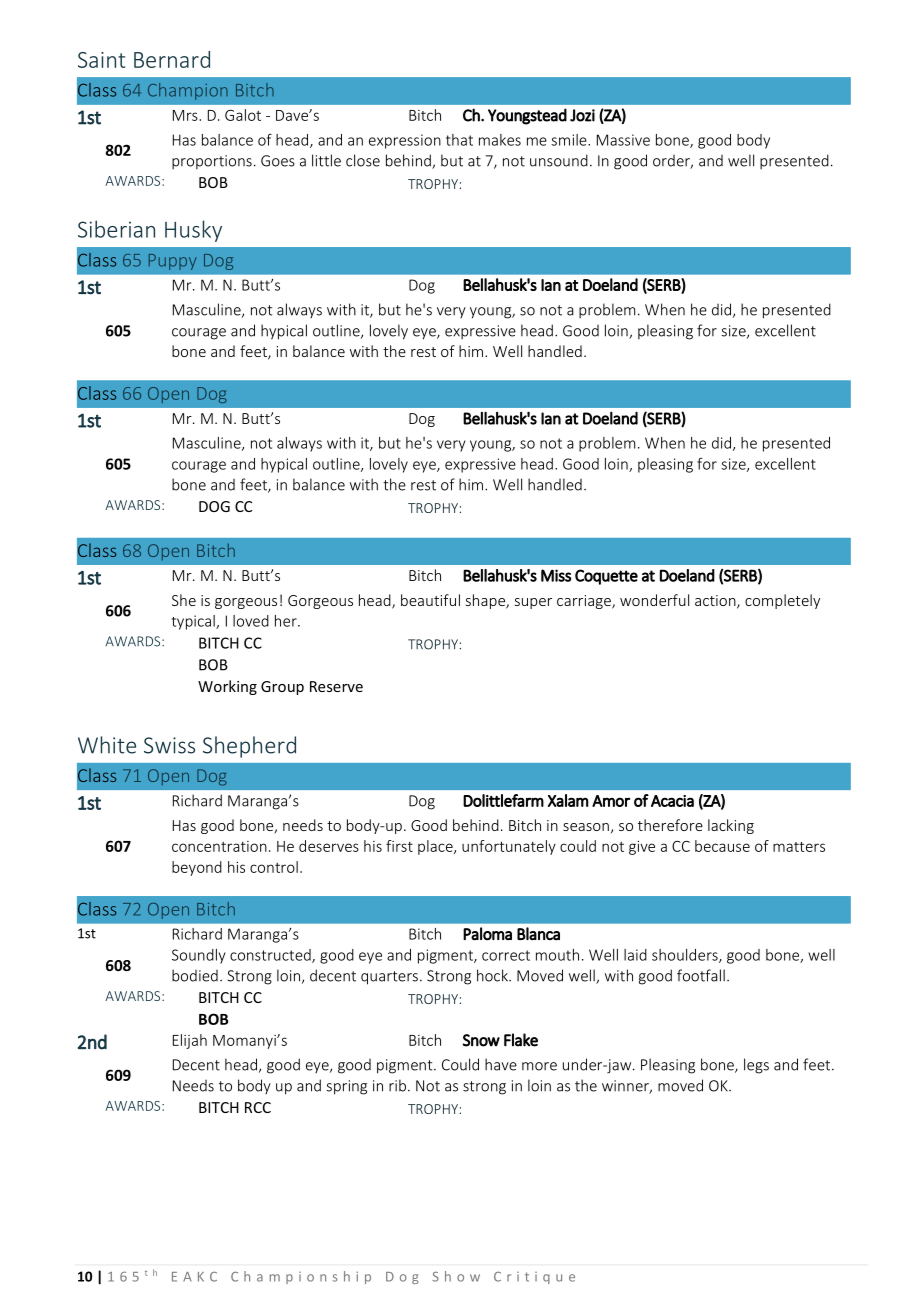 This screenshot has height=1308, width=924. Describe the element at coordinates (399, 1085) in the screenshot. I see `rib` at that location.
